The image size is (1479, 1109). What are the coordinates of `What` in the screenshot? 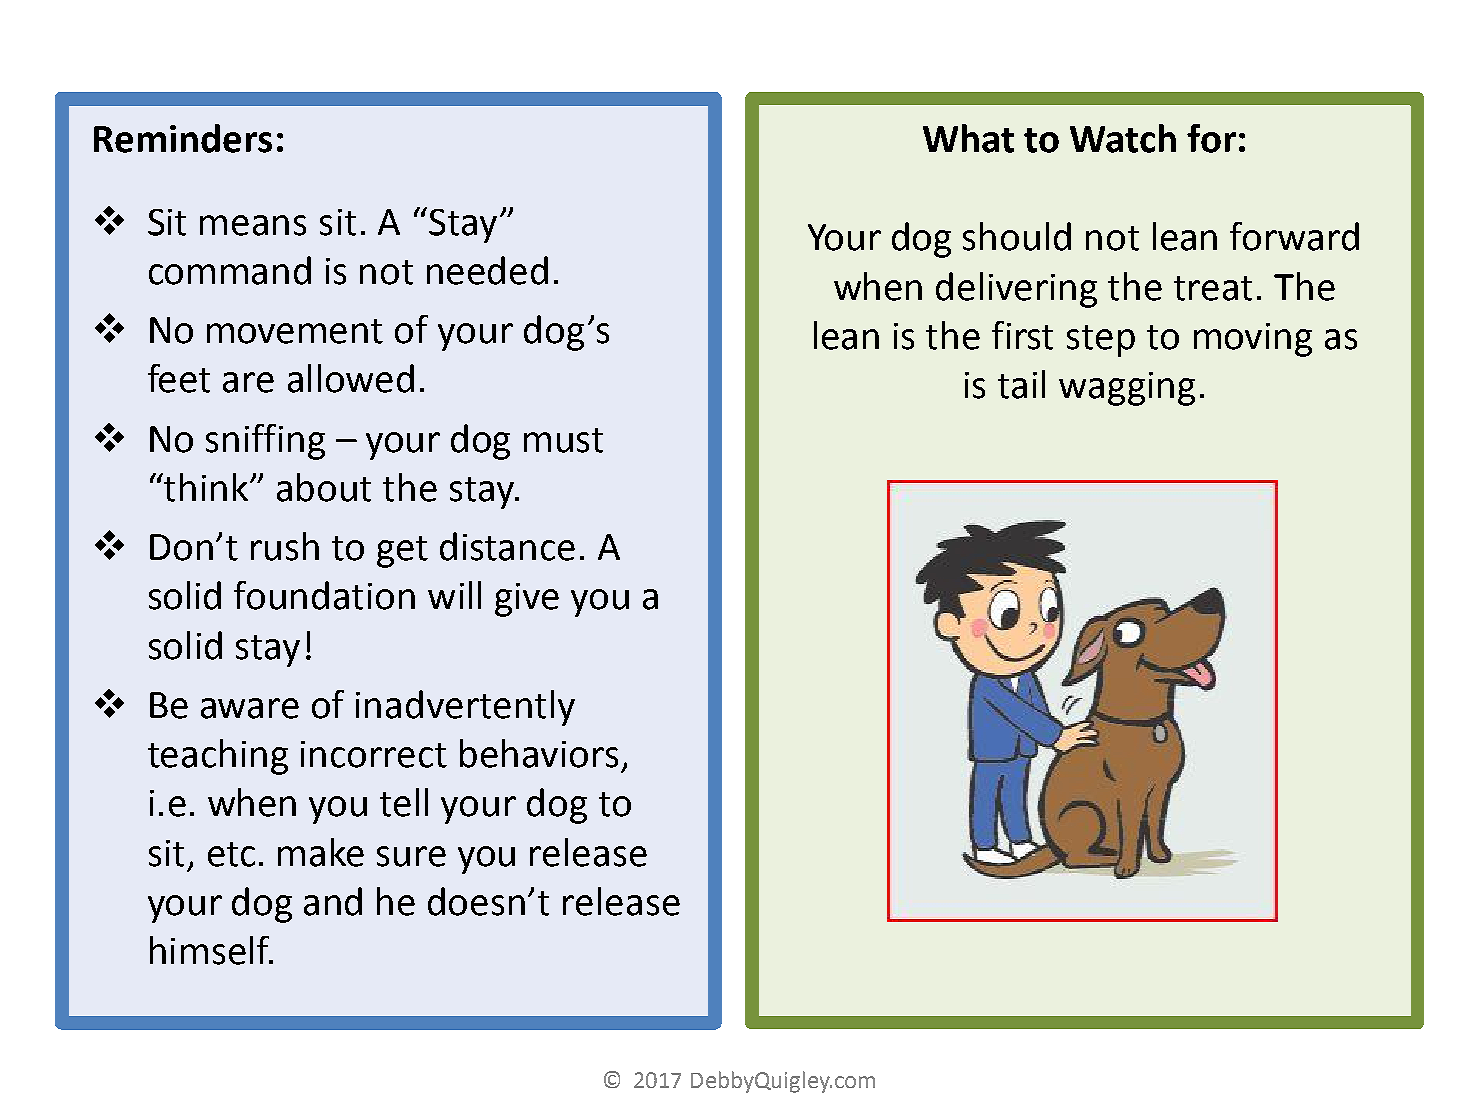 It's located at (968, 138).
